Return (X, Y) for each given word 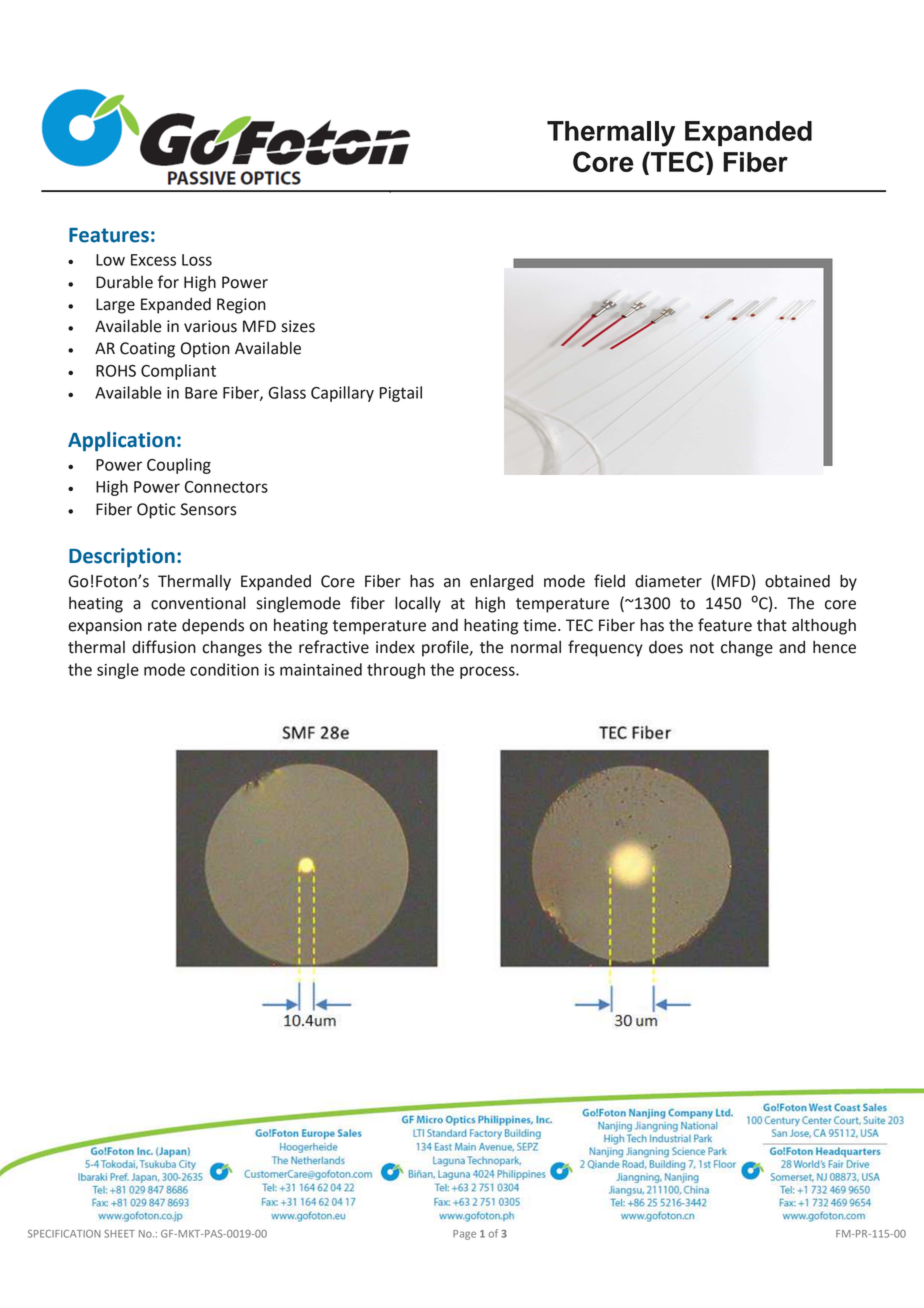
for (168, 282)
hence (834, 647)
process (488, 672)
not (702, 648)
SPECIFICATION (64, 1233)
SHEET (119, 1234)
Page (464, 1235)
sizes (298, 326)
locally (418, 604)
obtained (797, 581)
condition (224, 669)
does (666, 647)
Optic (156, 511)
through (396, 671)
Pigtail (400, 394)
